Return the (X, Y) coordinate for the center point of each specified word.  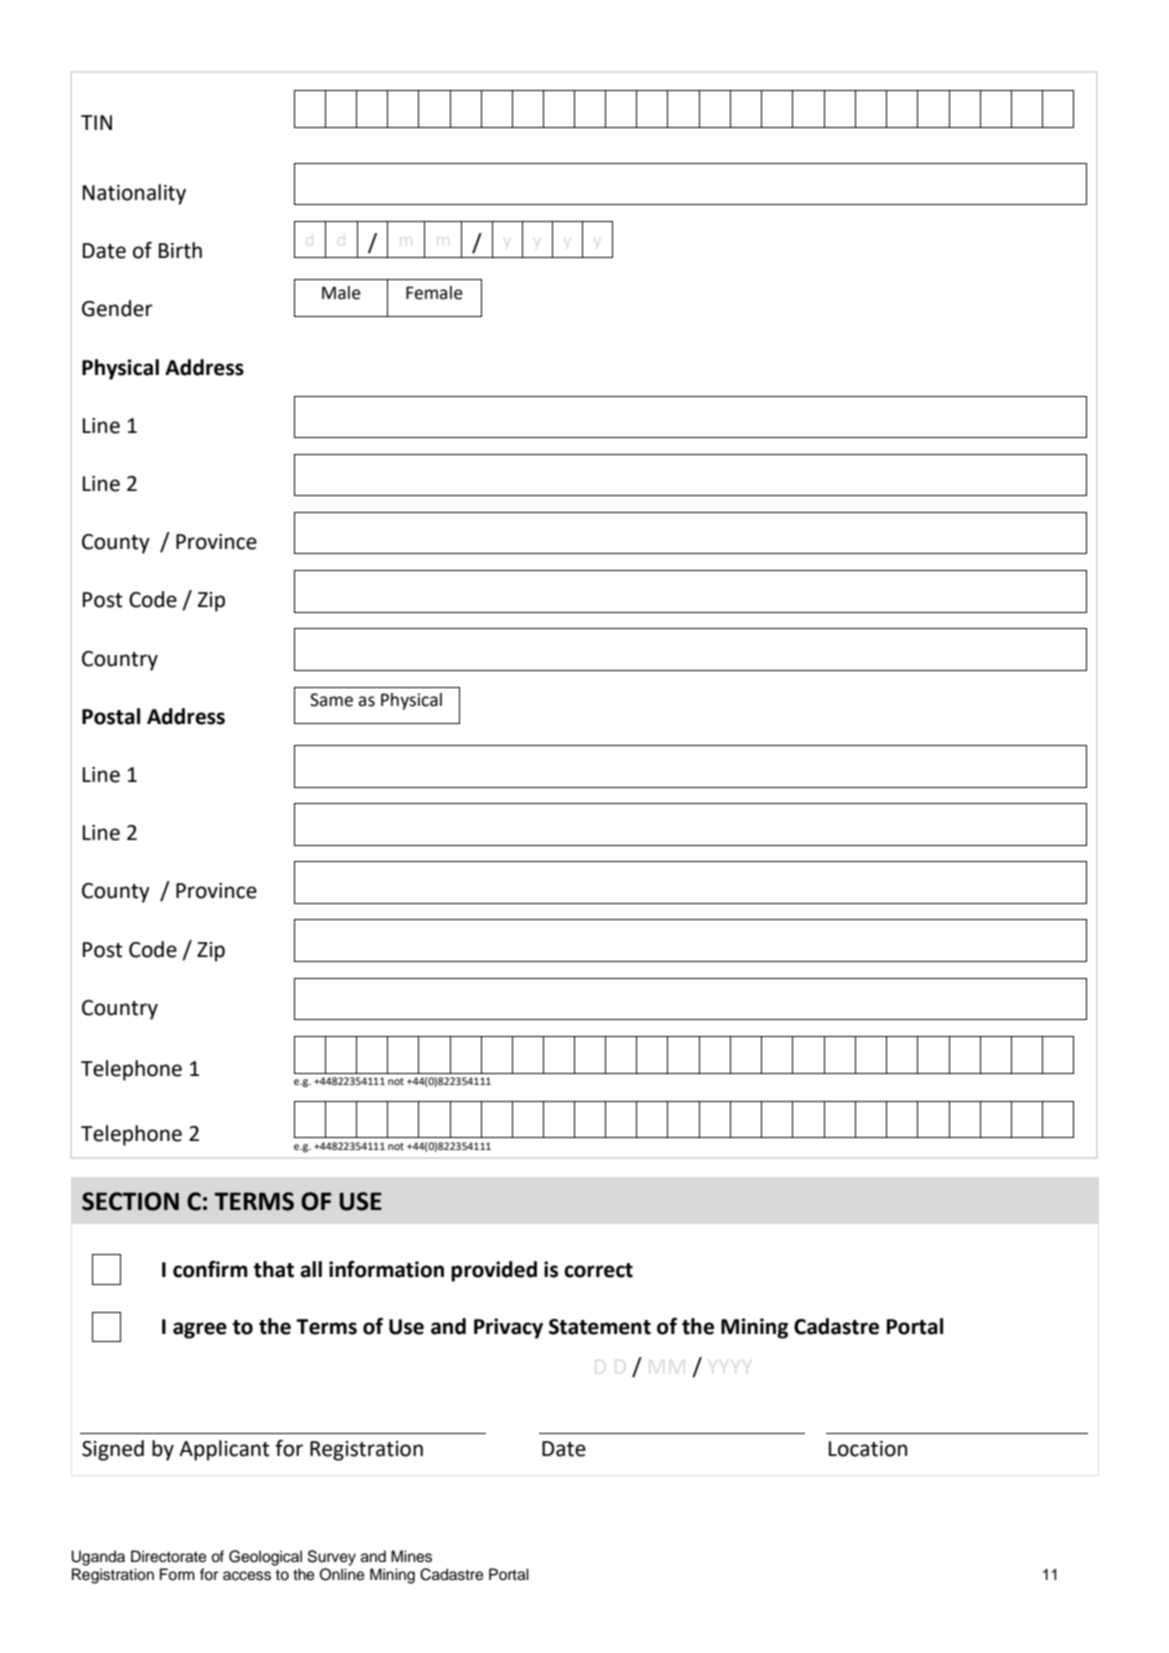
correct (598, 1270)
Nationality (134, 194)
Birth (180, 250)
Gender (117, 308)
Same (331, 700)
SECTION (130, 1201)
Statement (600, 1327)
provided (494, 1271)
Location (868, 1449)
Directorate (169, 1556)
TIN (96, 122)
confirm (210, 1269)
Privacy (508, 1328)
